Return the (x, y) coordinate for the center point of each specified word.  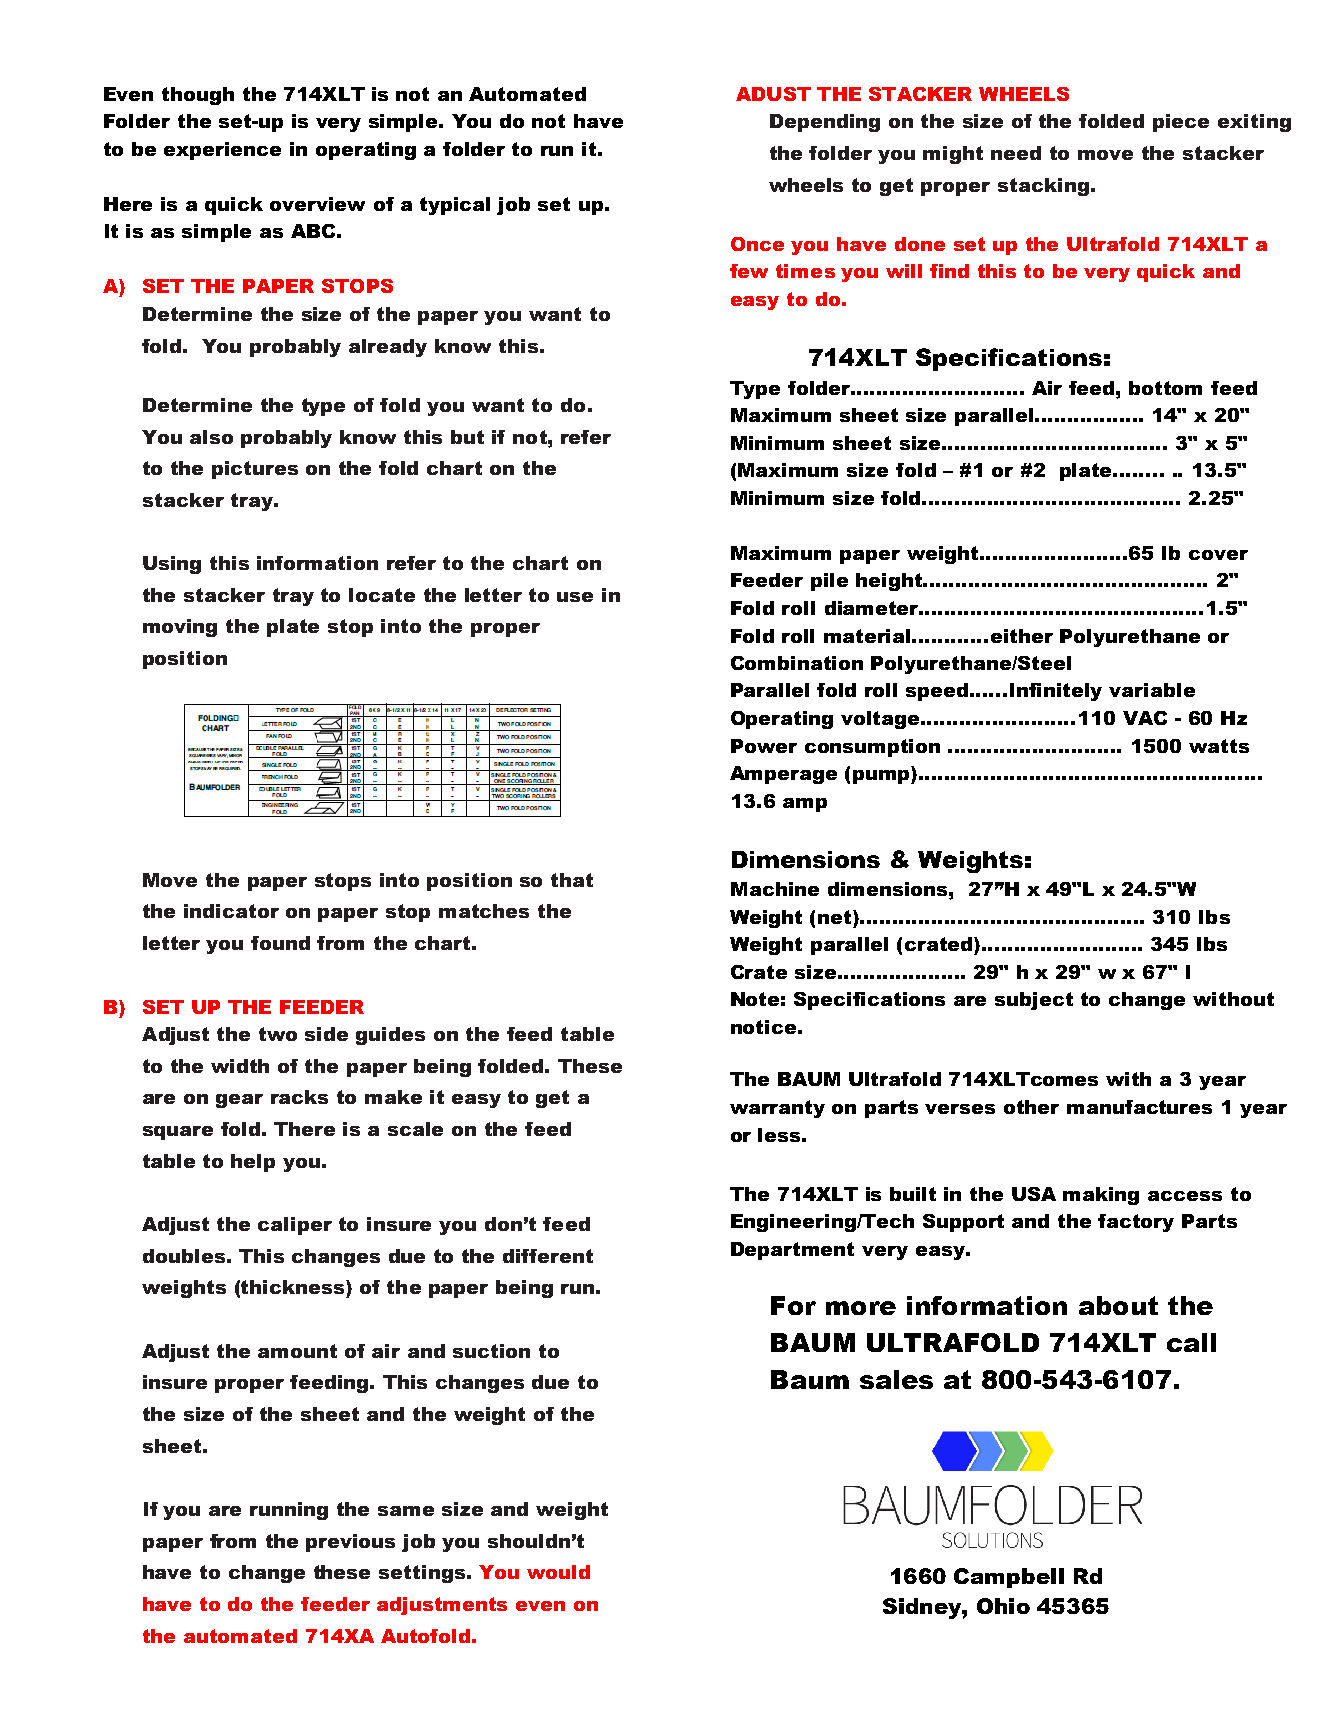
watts (1219, 746)
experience (222, 151)
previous (350, 1543)
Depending (825, 123)
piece (1181, 123)
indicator (231, 911)
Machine (775, 889)
